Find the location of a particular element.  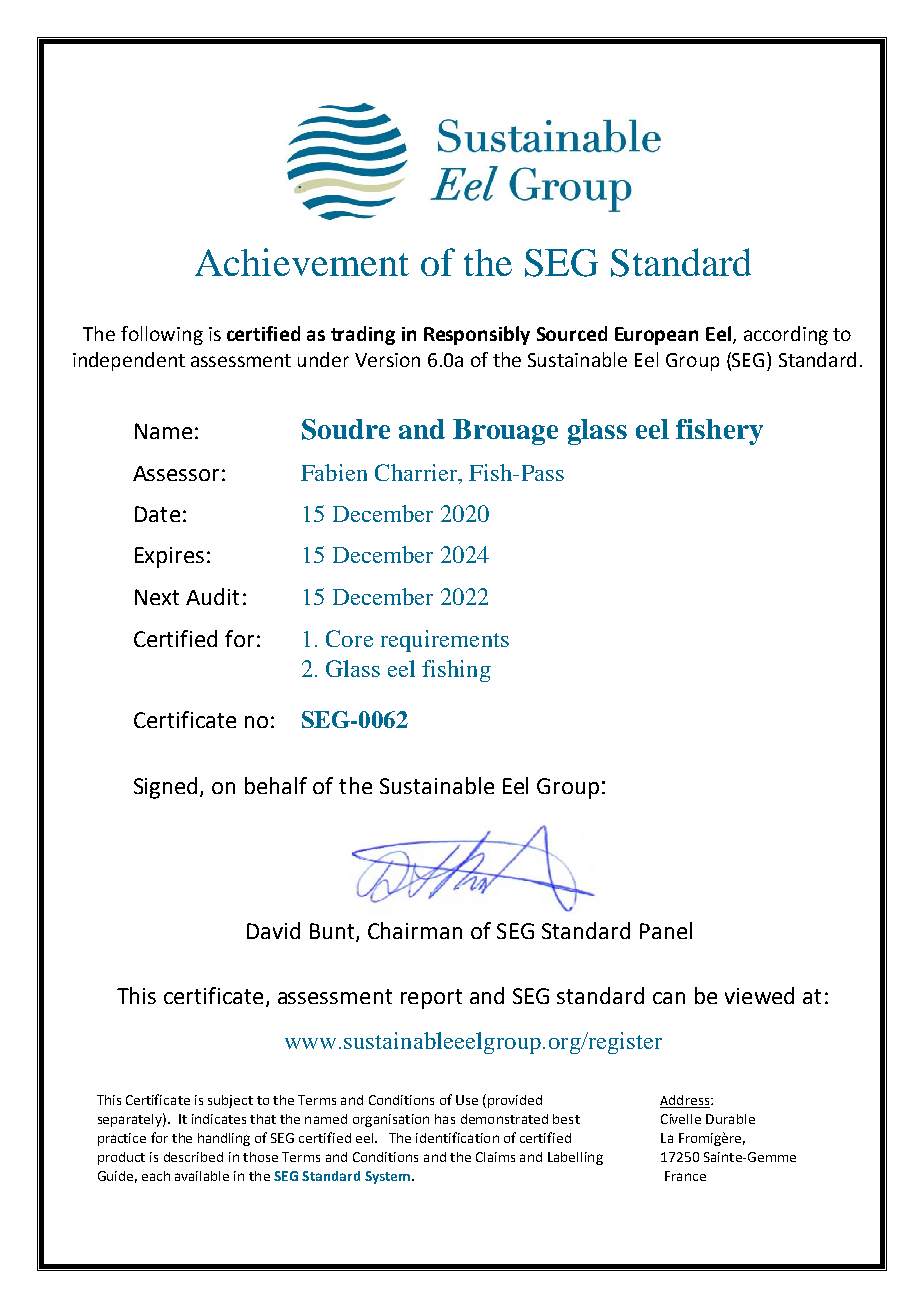

can is located at coordinates (669, 998).
